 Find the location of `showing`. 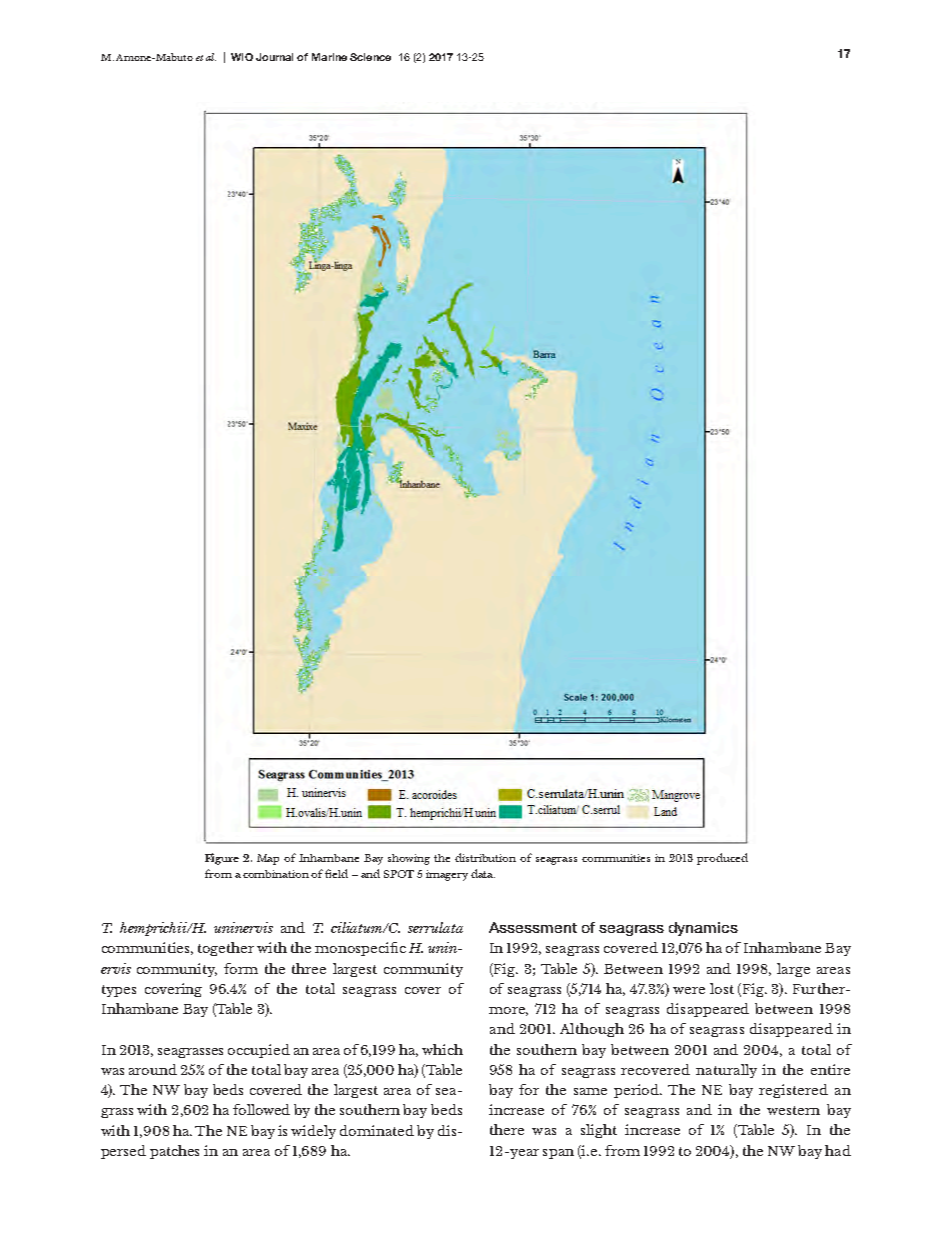

showing is located at coordinates (409, 859).
